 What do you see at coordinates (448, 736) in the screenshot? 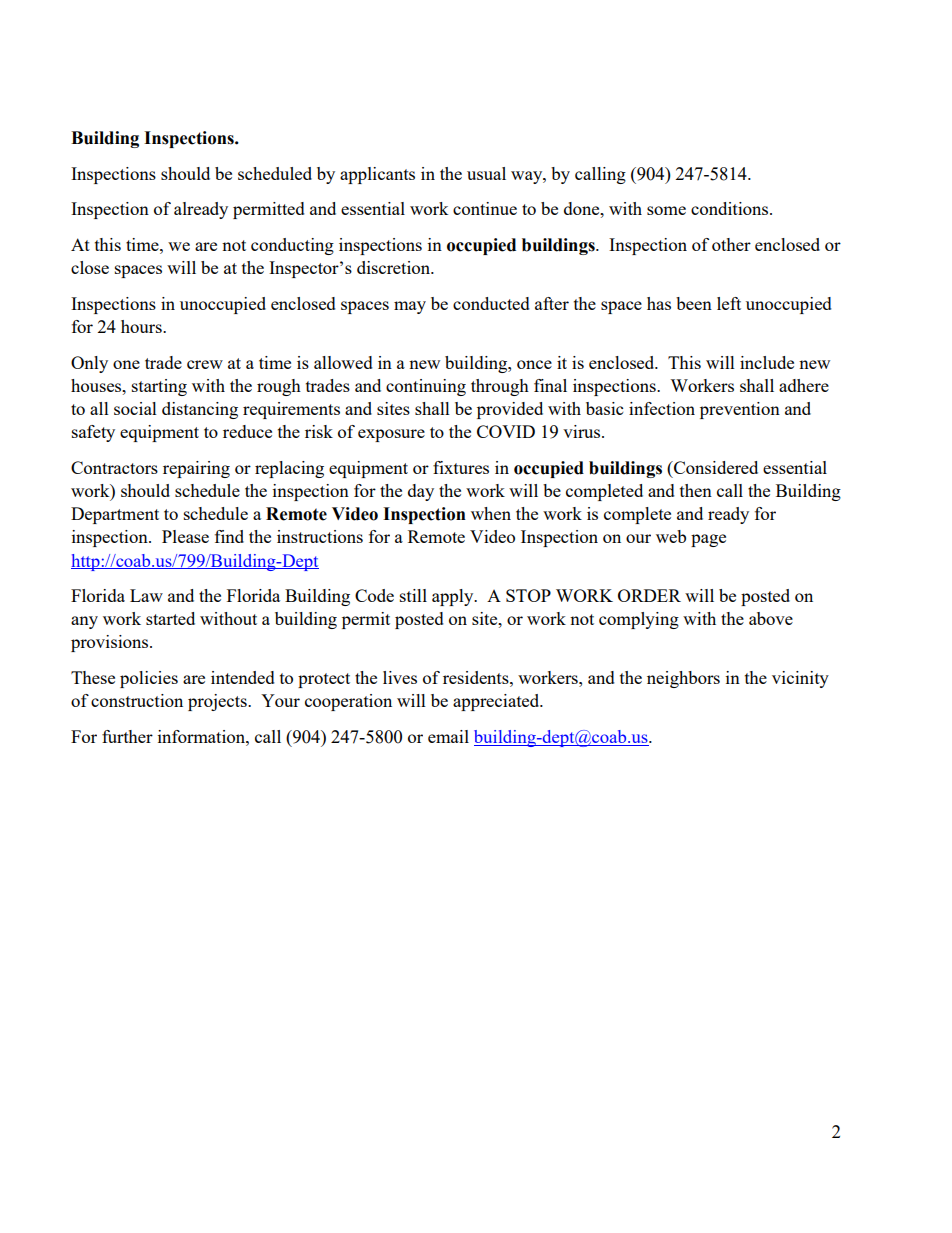
I see `email` at bounding box center [448, 736].
